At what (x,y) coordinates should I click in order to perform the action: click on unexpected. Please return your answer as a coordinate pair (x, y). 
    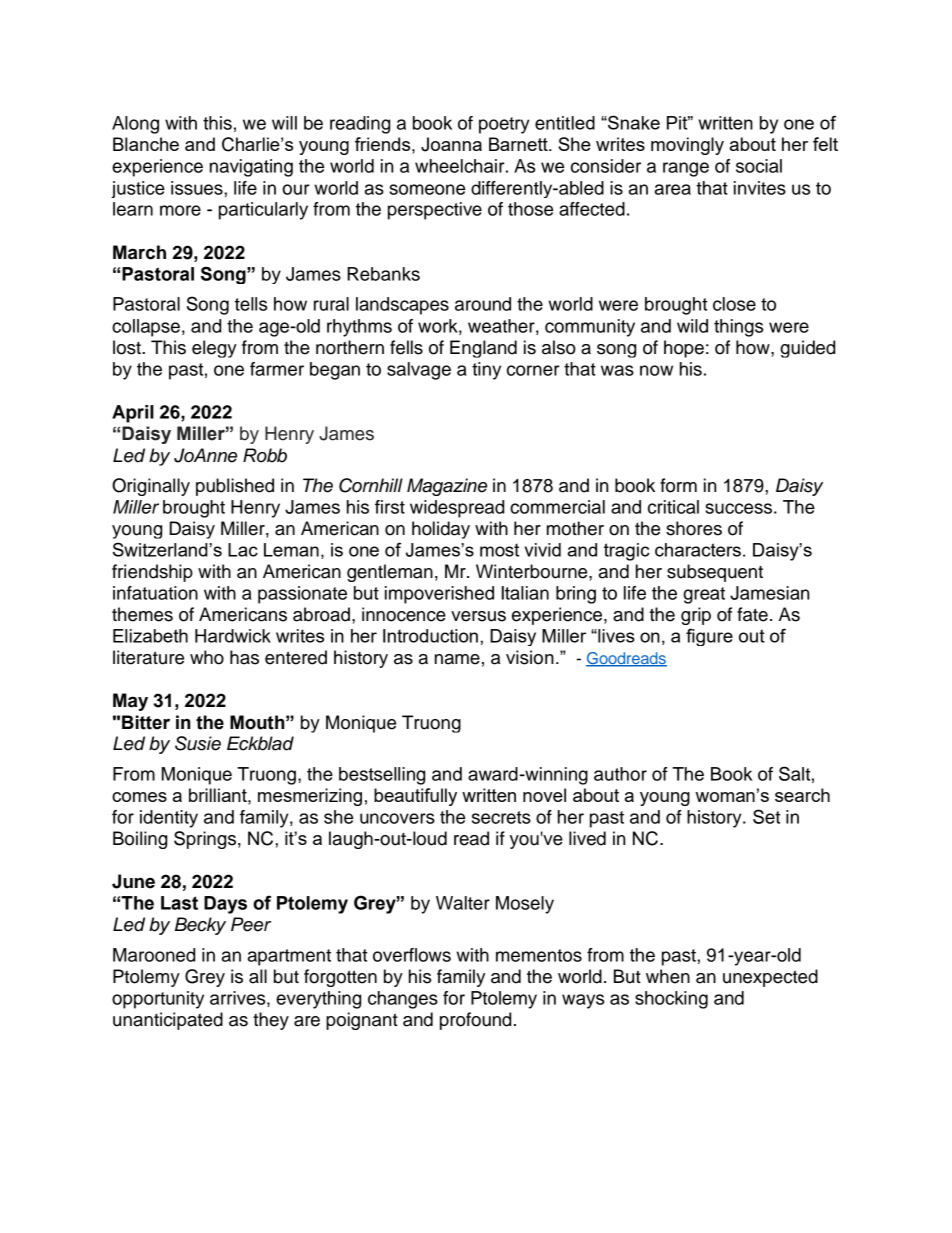
    Looking at the image, I should click on (770, 978).
